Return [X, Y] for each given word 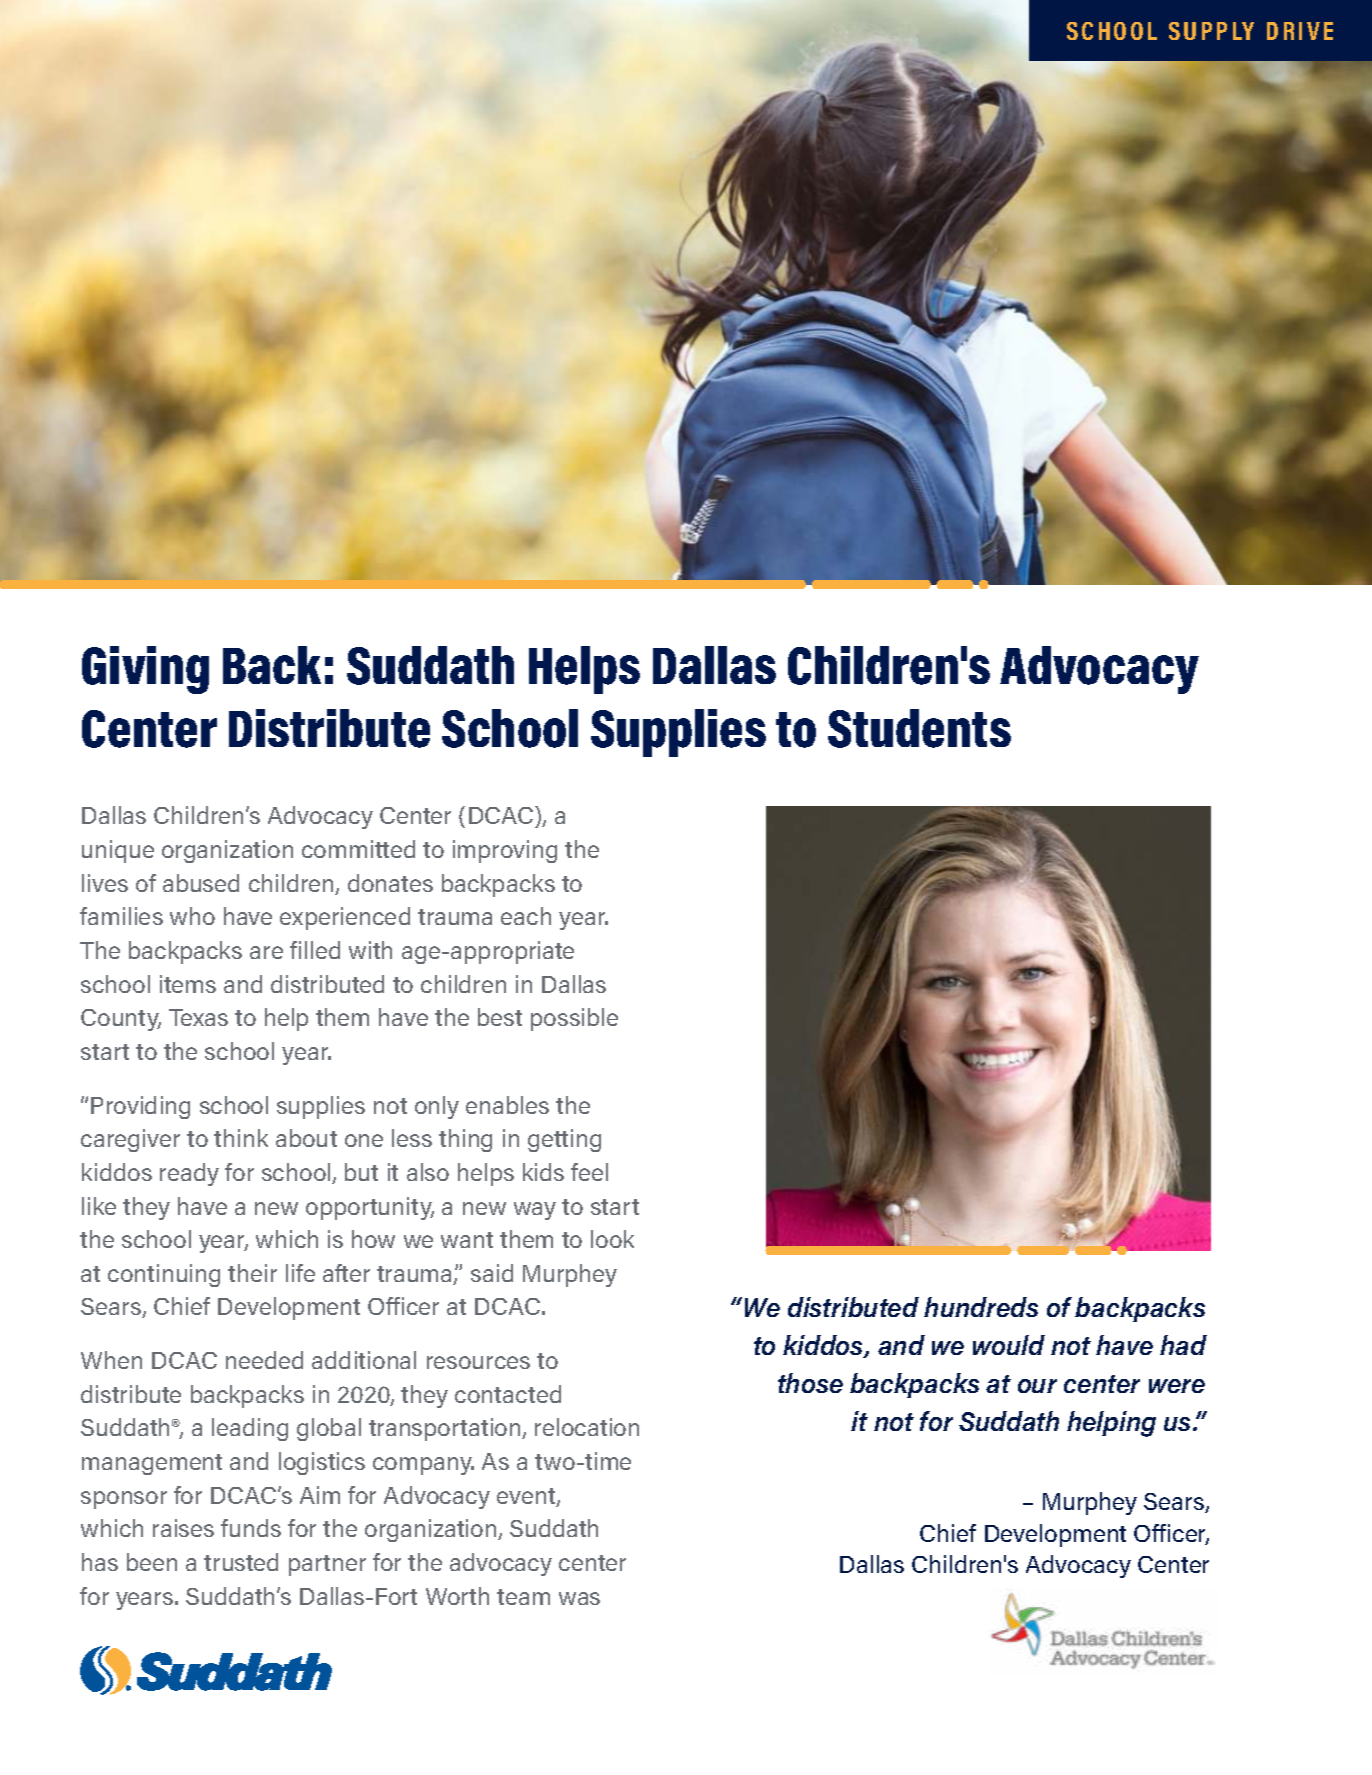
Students [919, 728]
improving [505, 851]
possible [574, 1019]
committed [358, 849]
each [526, 916]
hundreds [981, 1307]
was [579, 1598]
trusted [241, 1562]
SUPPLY [1211, 31]
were [1177, 1386]
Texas [198, 1017]
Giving [145, 670]
